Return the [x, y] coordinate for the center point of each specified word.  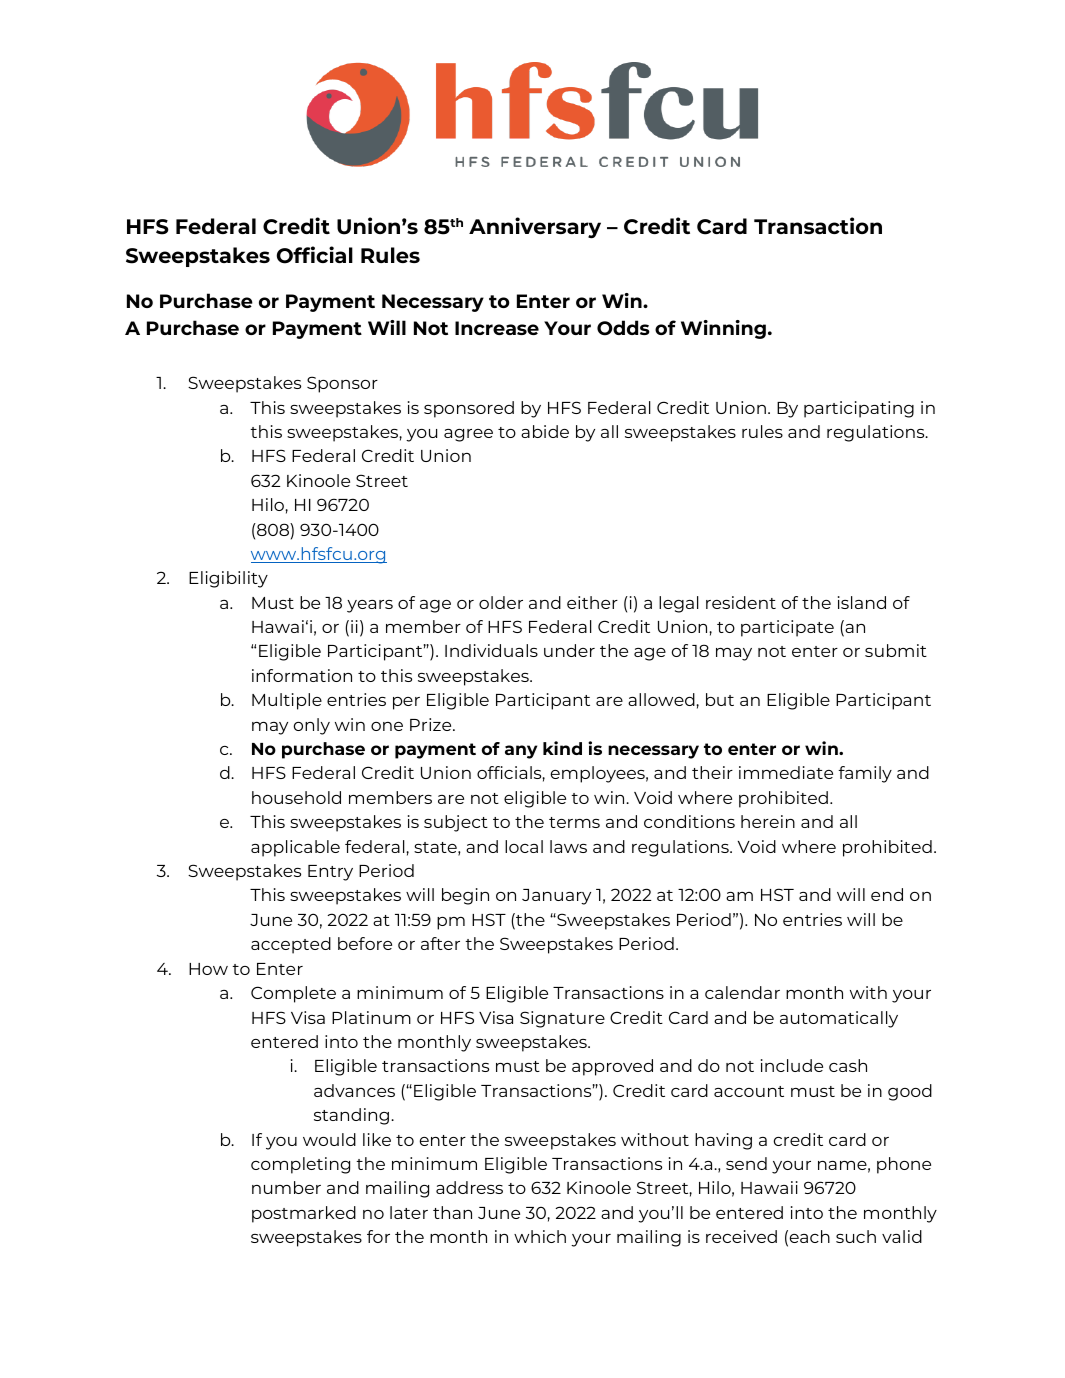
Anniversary [535, 228]
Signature [562, 1019]
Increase [497, 328]
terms [574, 822]
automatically [839, 1019]
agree [468, 435]
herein [768, 821]
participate [787, 628]
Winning [723, 329]
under [569, 650]
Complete [293, 994]
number [286, 1187]
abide [545, 431]
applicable [295, 848]
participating [859, 409]
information [302, 675]
